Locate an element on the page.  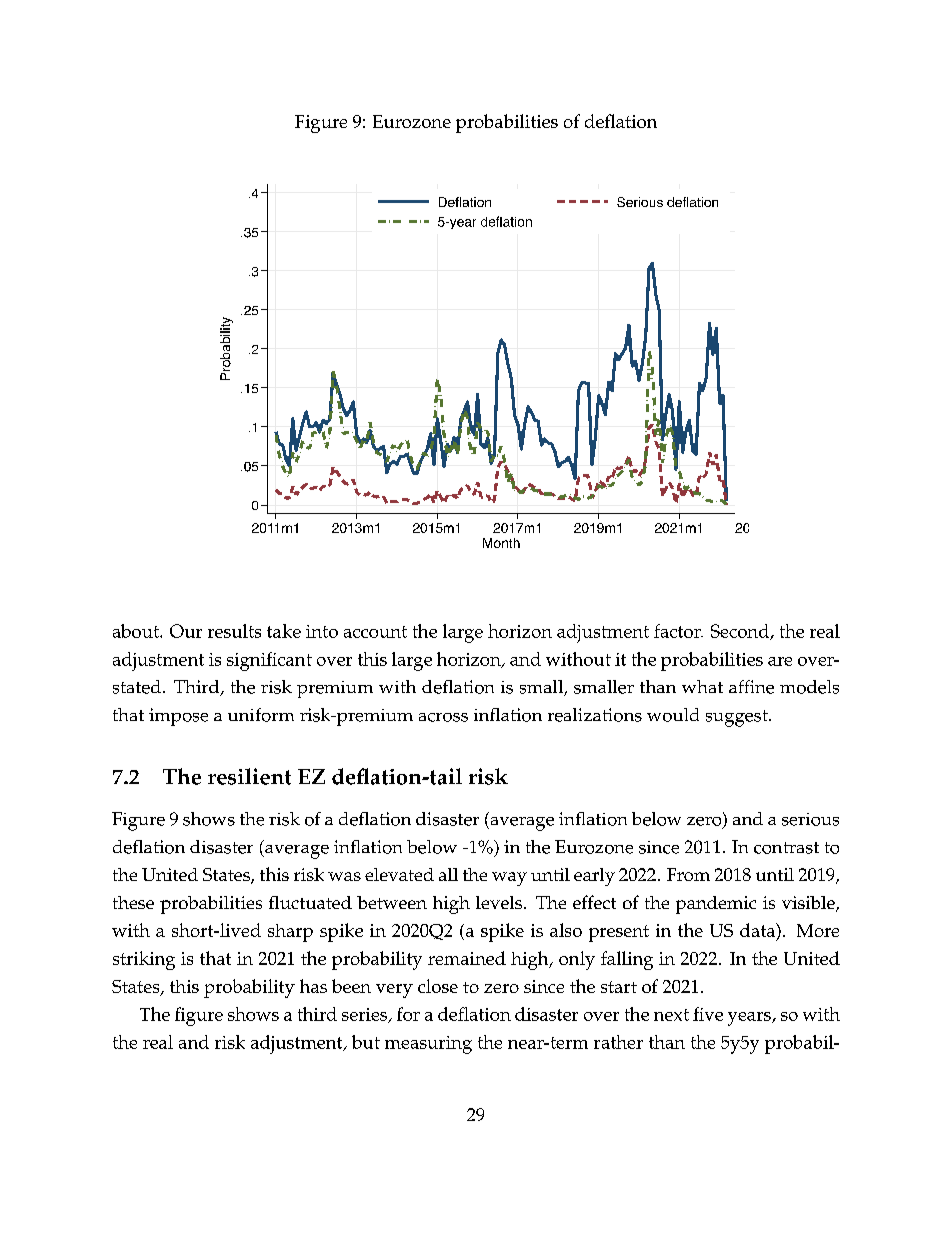
significant is located at coordinates (269, 661).
